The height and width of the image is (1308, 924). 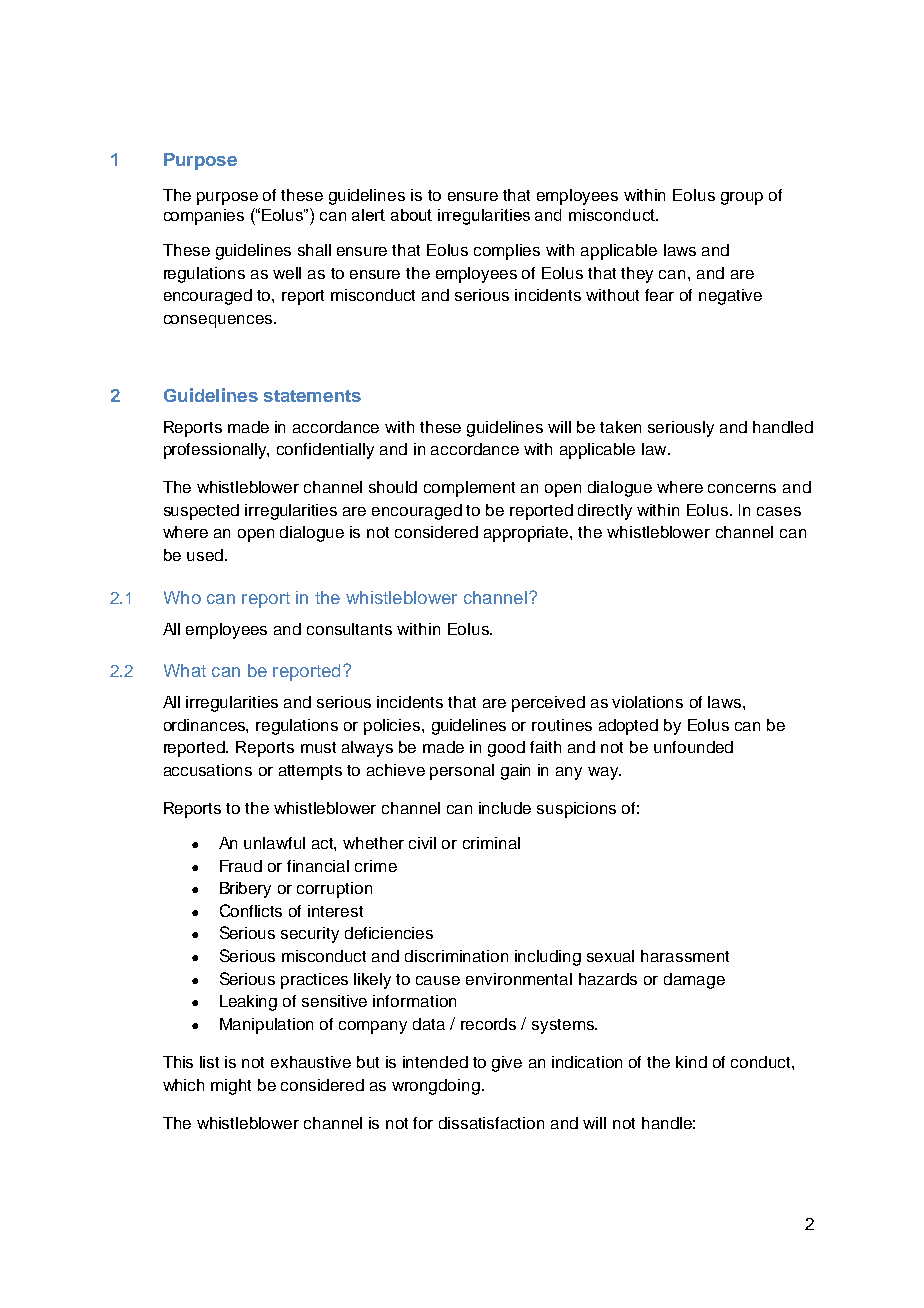 What do you see at coordinates (647, 702) in the image?
I see `violations` at bounding box center [647, 702].
